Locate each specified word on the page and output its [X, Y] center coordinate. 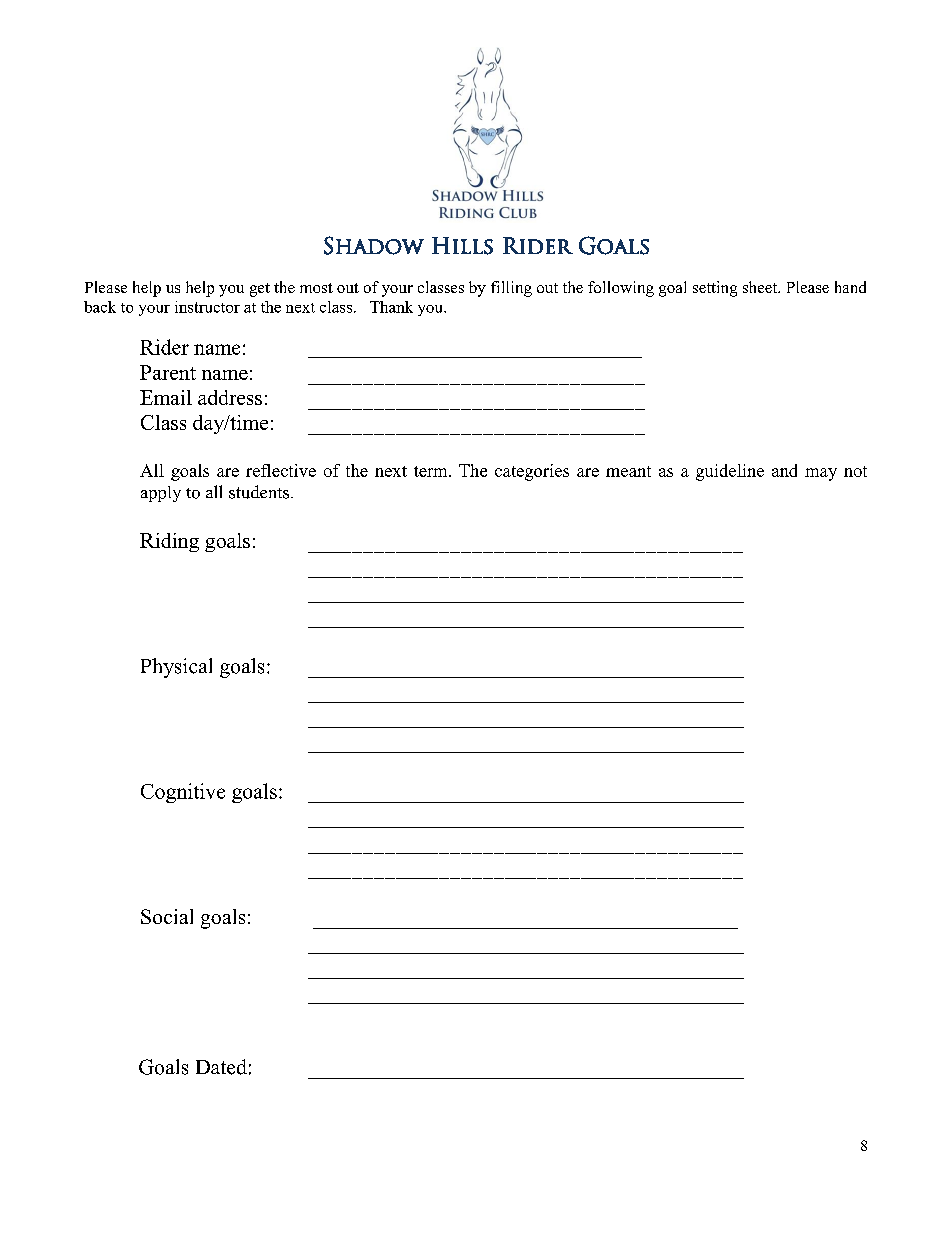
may [821, 474]
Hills [462, 246]
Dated [221, 1067]
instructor [207, 307]
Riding [169, 542]
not [855, 471]
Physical [176, 668]
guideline [730, 472]
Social [167, 916]
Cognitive [183, 793]
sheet [761, 287]
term [432, 471]
